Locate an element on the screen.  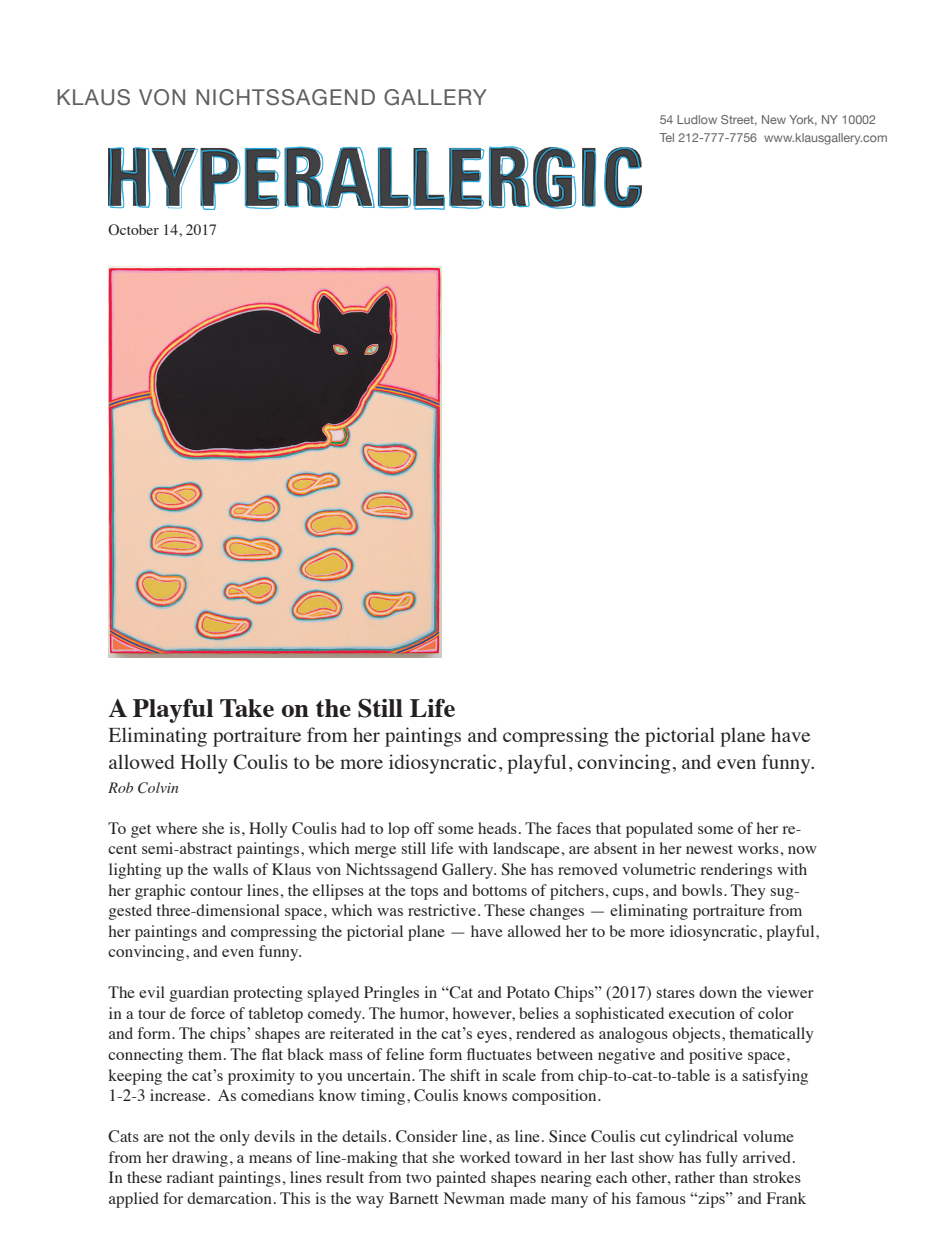
Tel is located at coordinates (666, 137).
